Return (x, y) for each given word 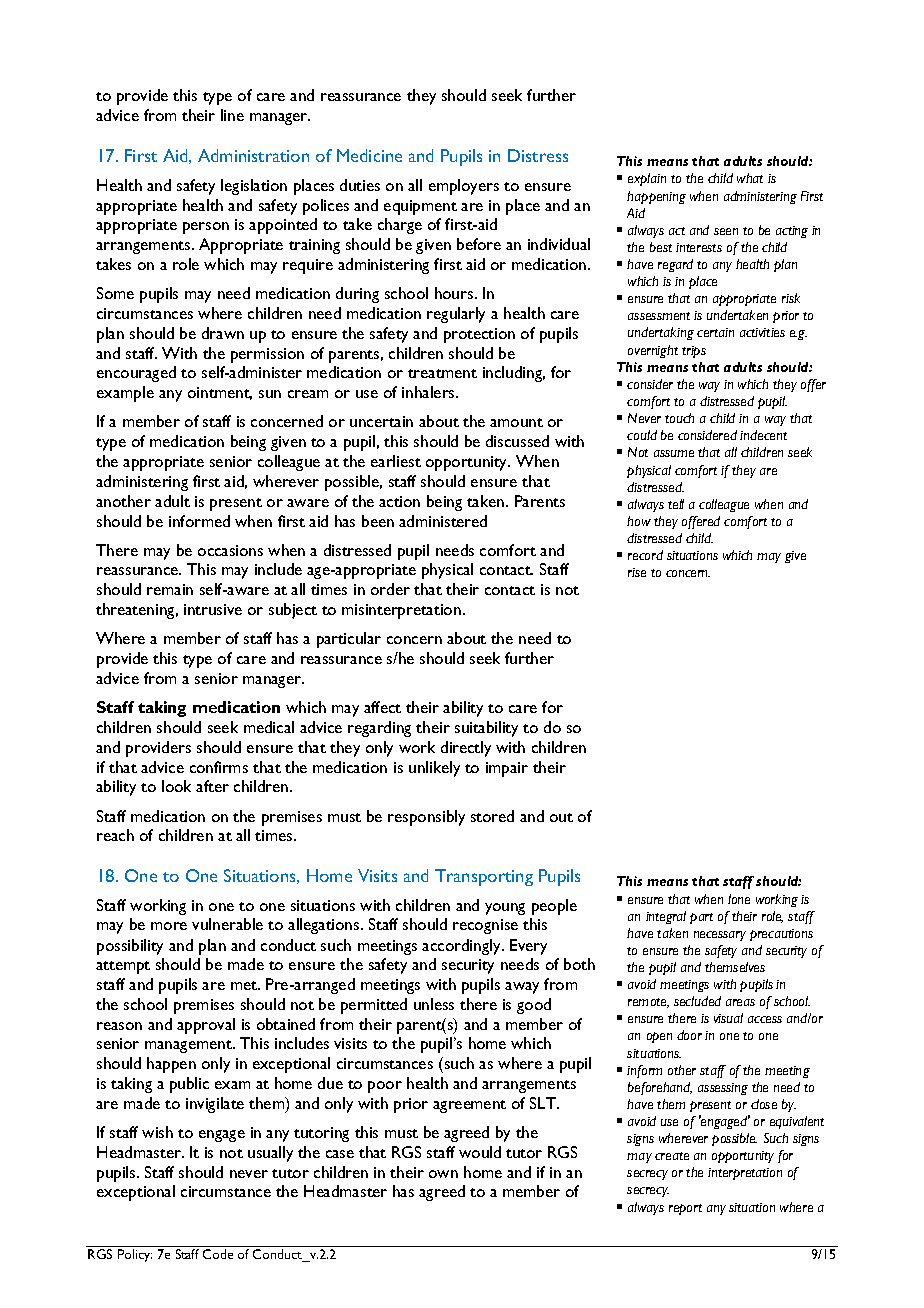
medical (269, 727)
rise (637, 572)
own (443, 1174)
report (685, 1209)
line (232, 115)
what (750, 178)
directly (466, 749)
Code (218, 1254)
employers (464, 187)
